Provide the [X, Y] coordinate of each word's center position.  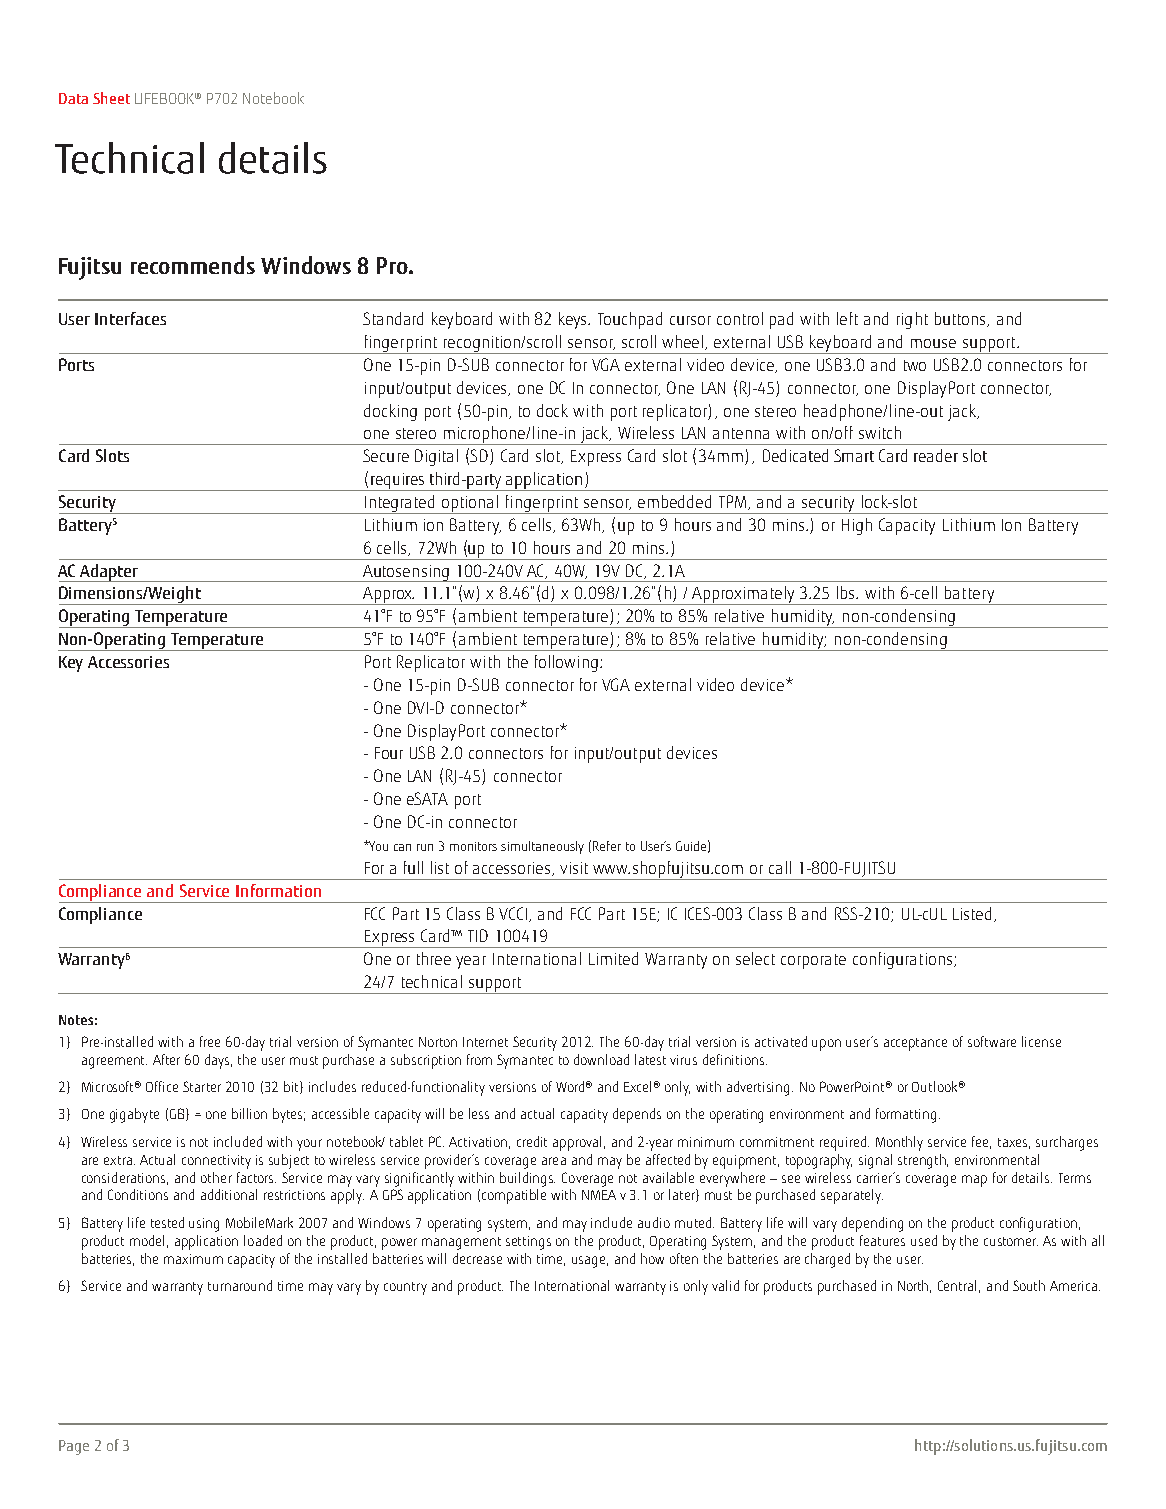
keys [574, 320]
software [992, 1041]
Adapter [109, 573]
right [912, 320]
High [857, 526]
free [210, 1041]
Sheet [111, 98]
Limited [613, 958]
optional [470, 504]
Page [74, 1447]
